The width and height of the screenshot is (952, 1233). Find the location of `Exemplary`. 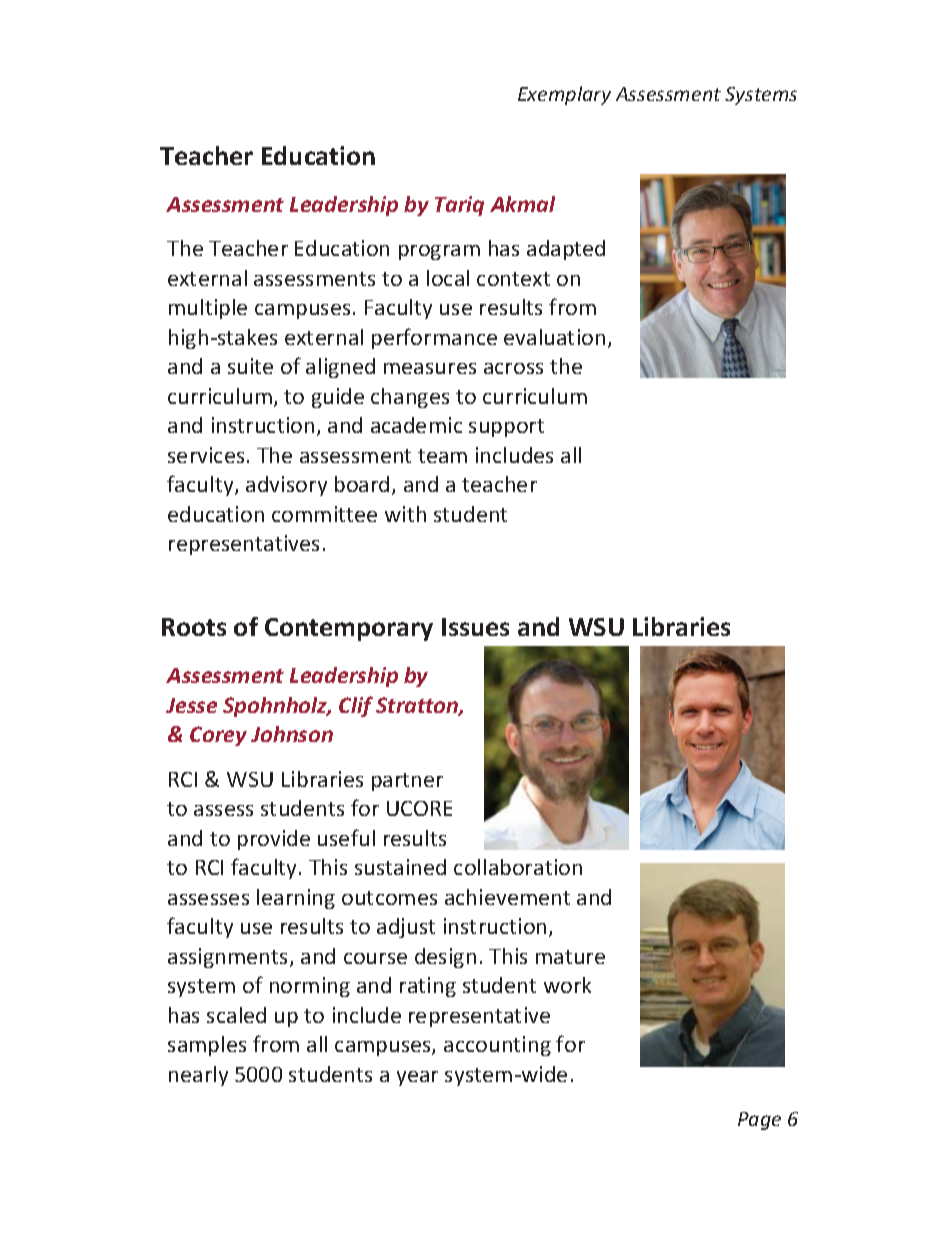

Exemplary is located at coordinates (564, 95).
